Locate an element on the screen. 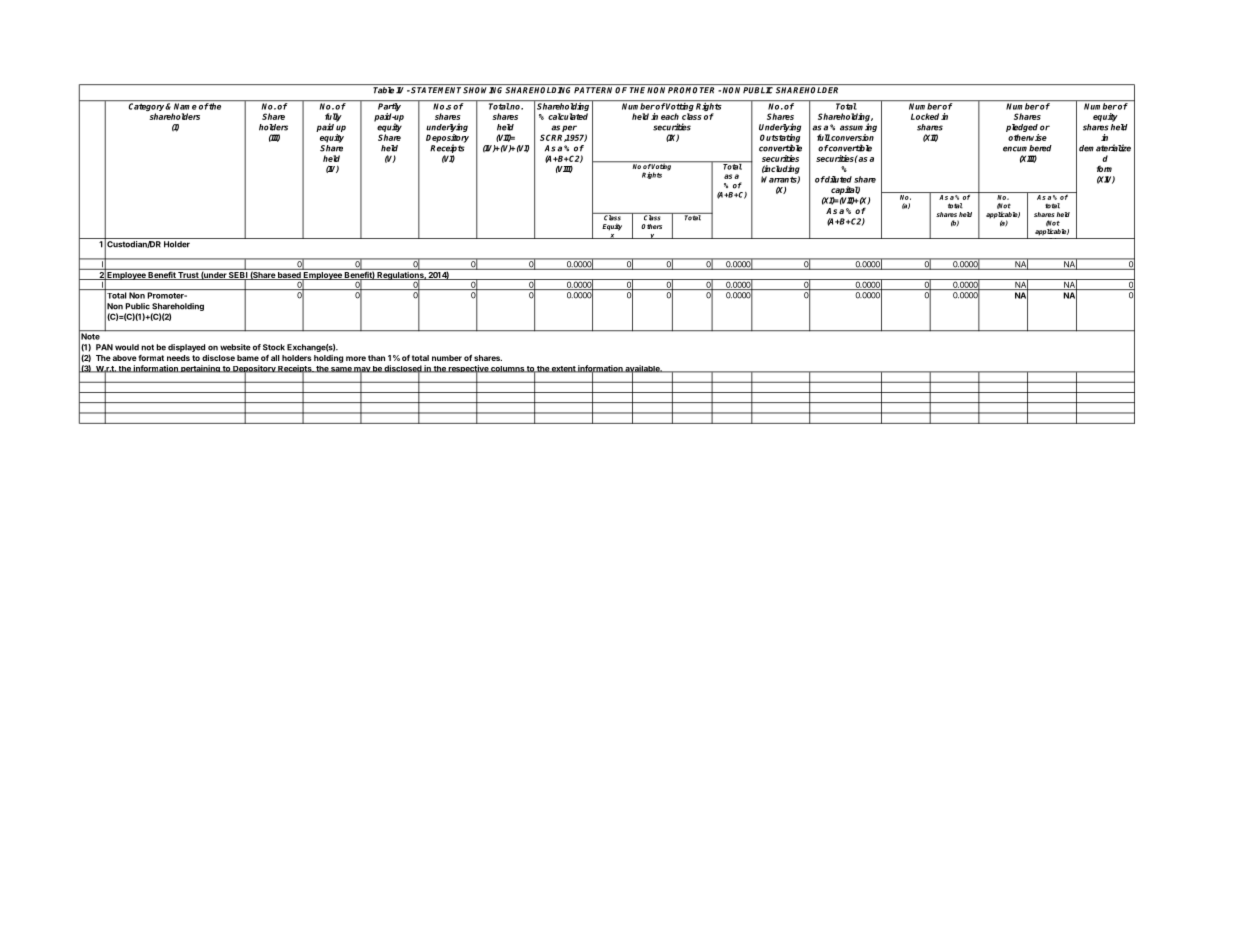  Locked is located at coordinates (925, 116).
